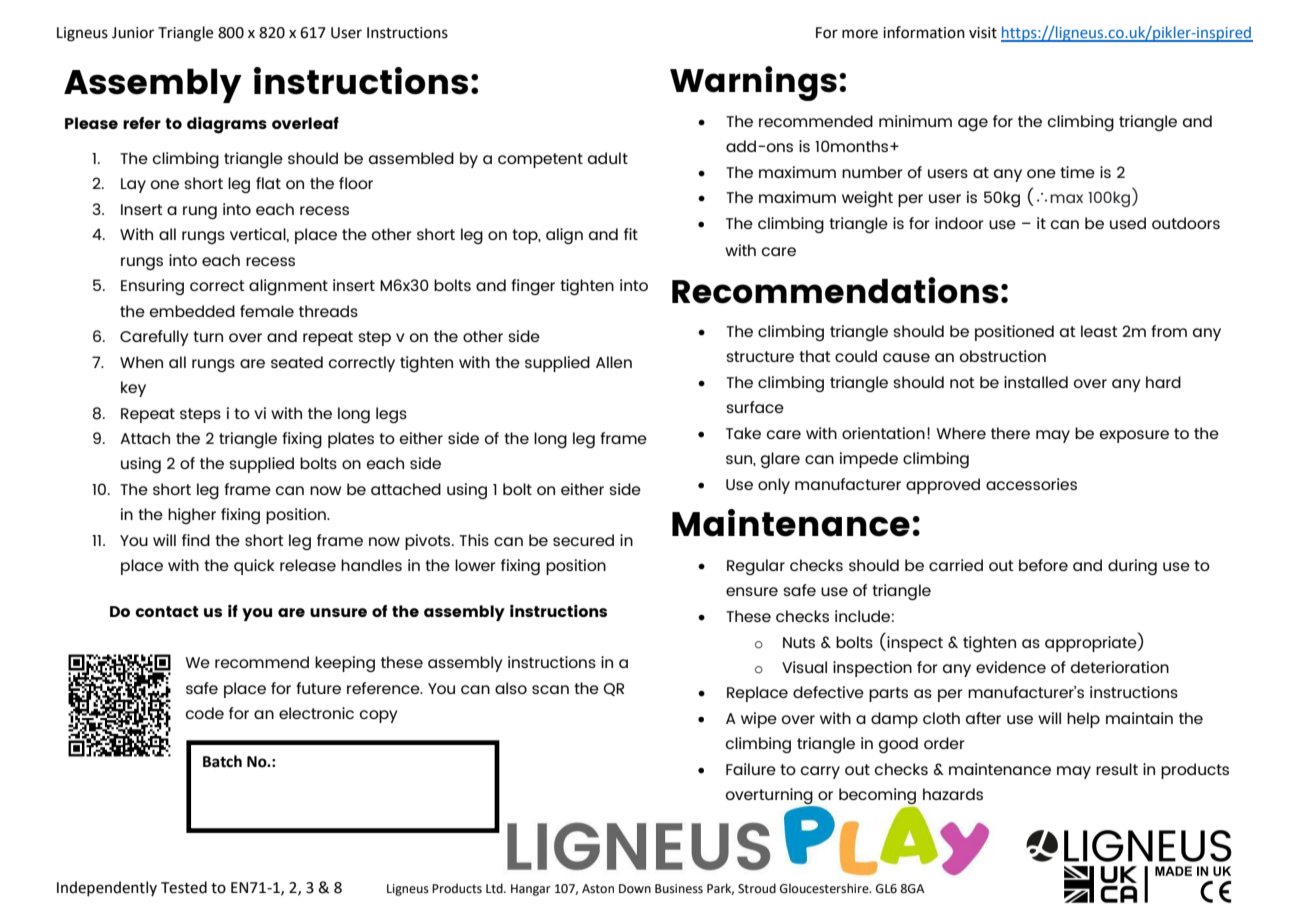 This screenshot has height=924, width=1308. I want to click on Warnings, so click(753, 83).
